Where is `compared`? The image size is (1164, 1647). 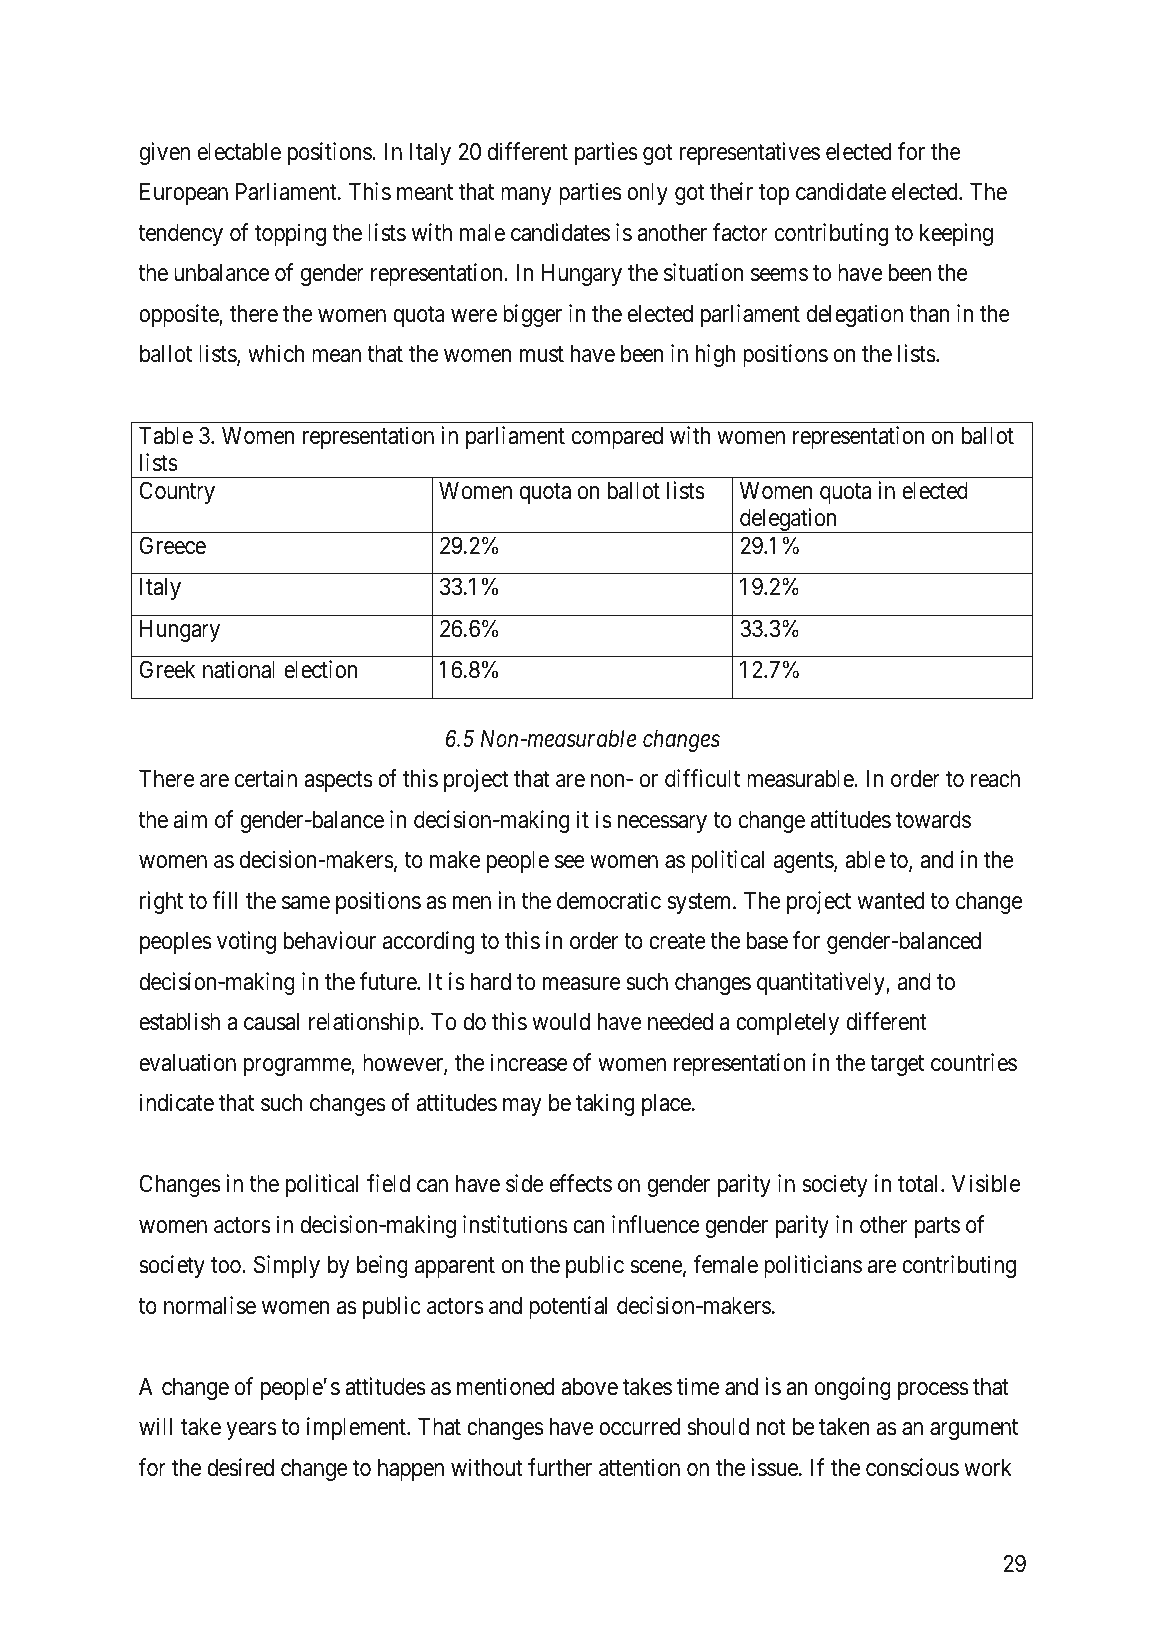 compared is located at coordinates (617, 438).
